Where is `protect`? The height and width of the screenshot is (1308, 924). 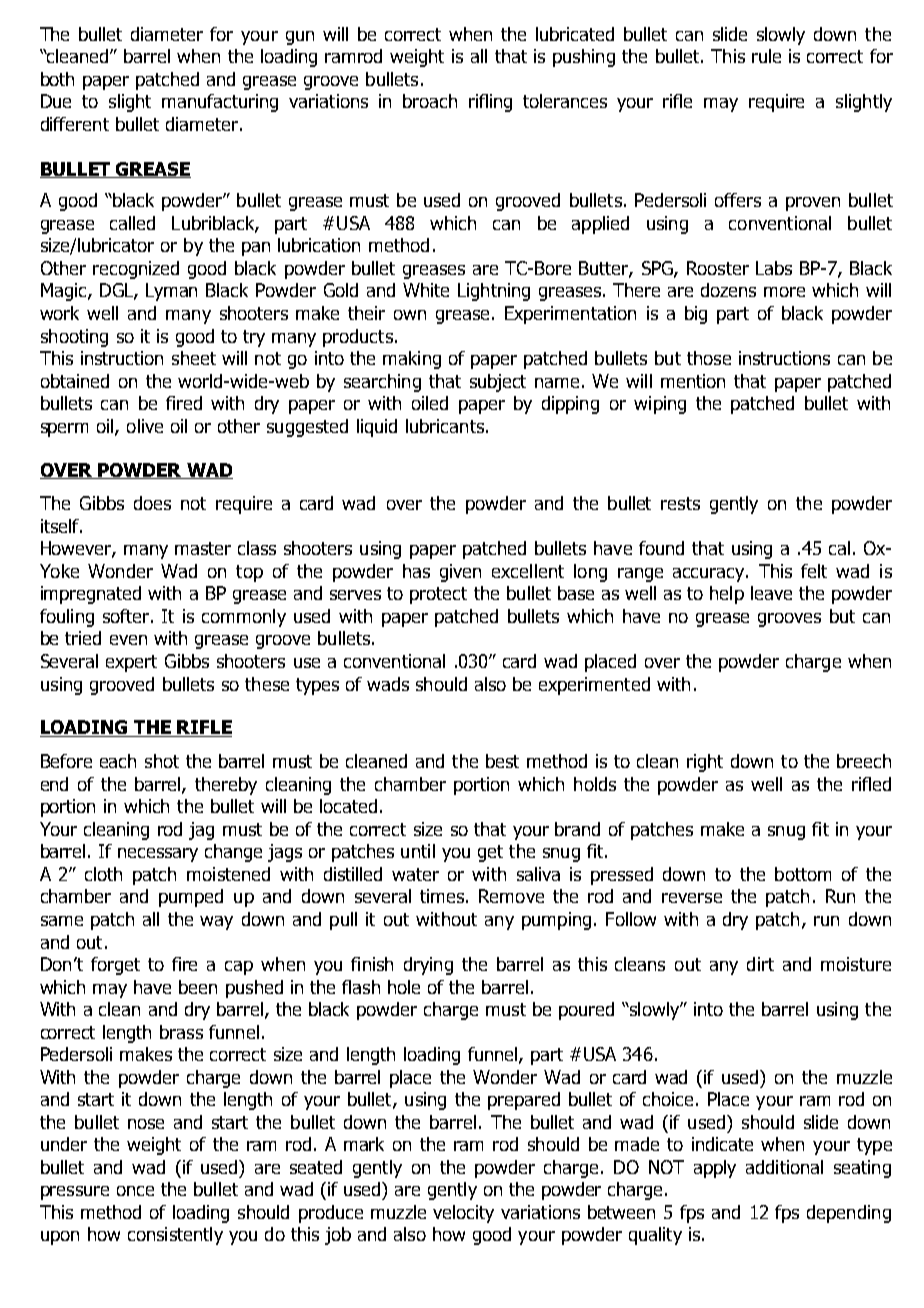
protect is located at coordinates (438, 595).
